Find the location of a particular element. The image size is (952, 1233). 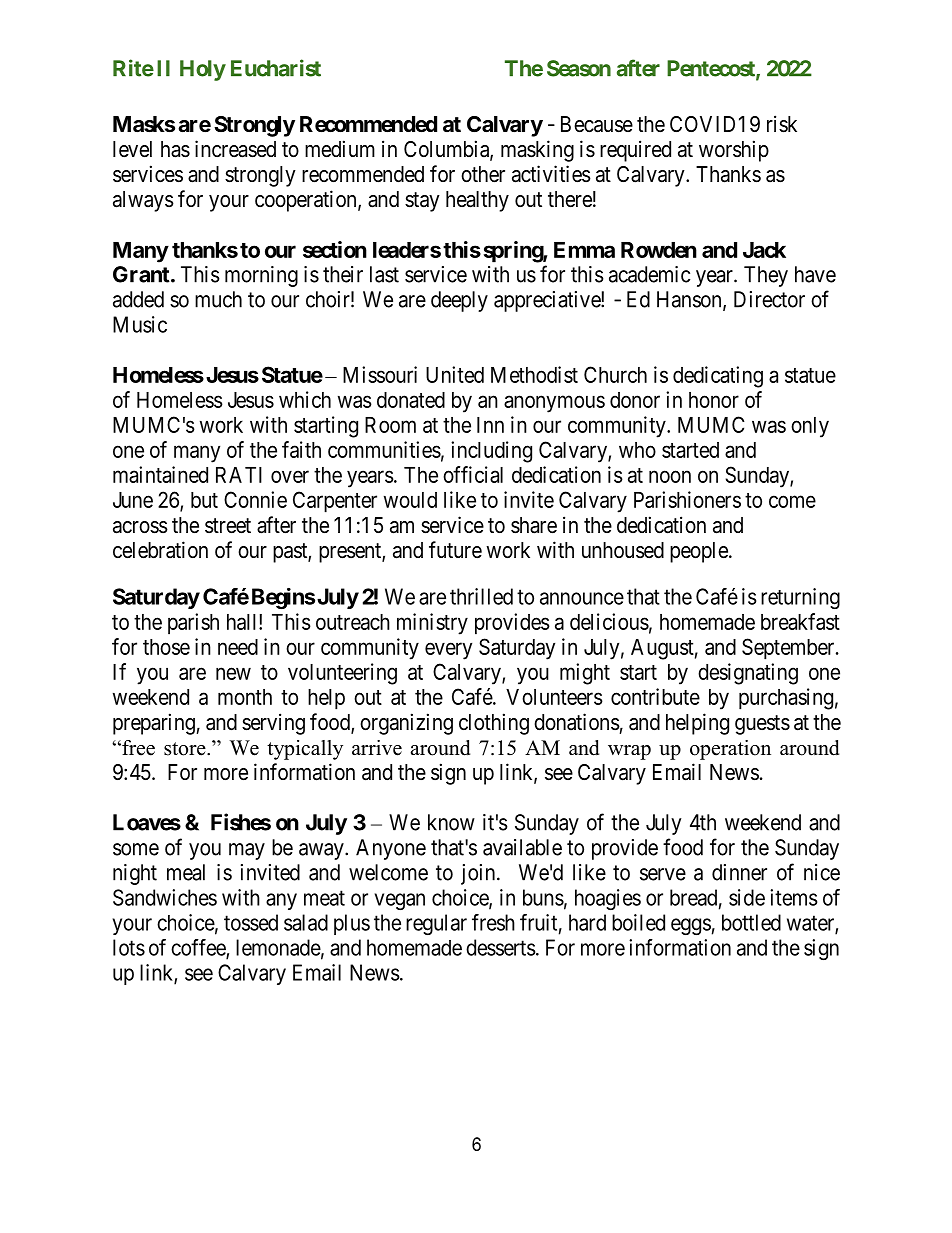

Director is located at coordinates (769, 299).
